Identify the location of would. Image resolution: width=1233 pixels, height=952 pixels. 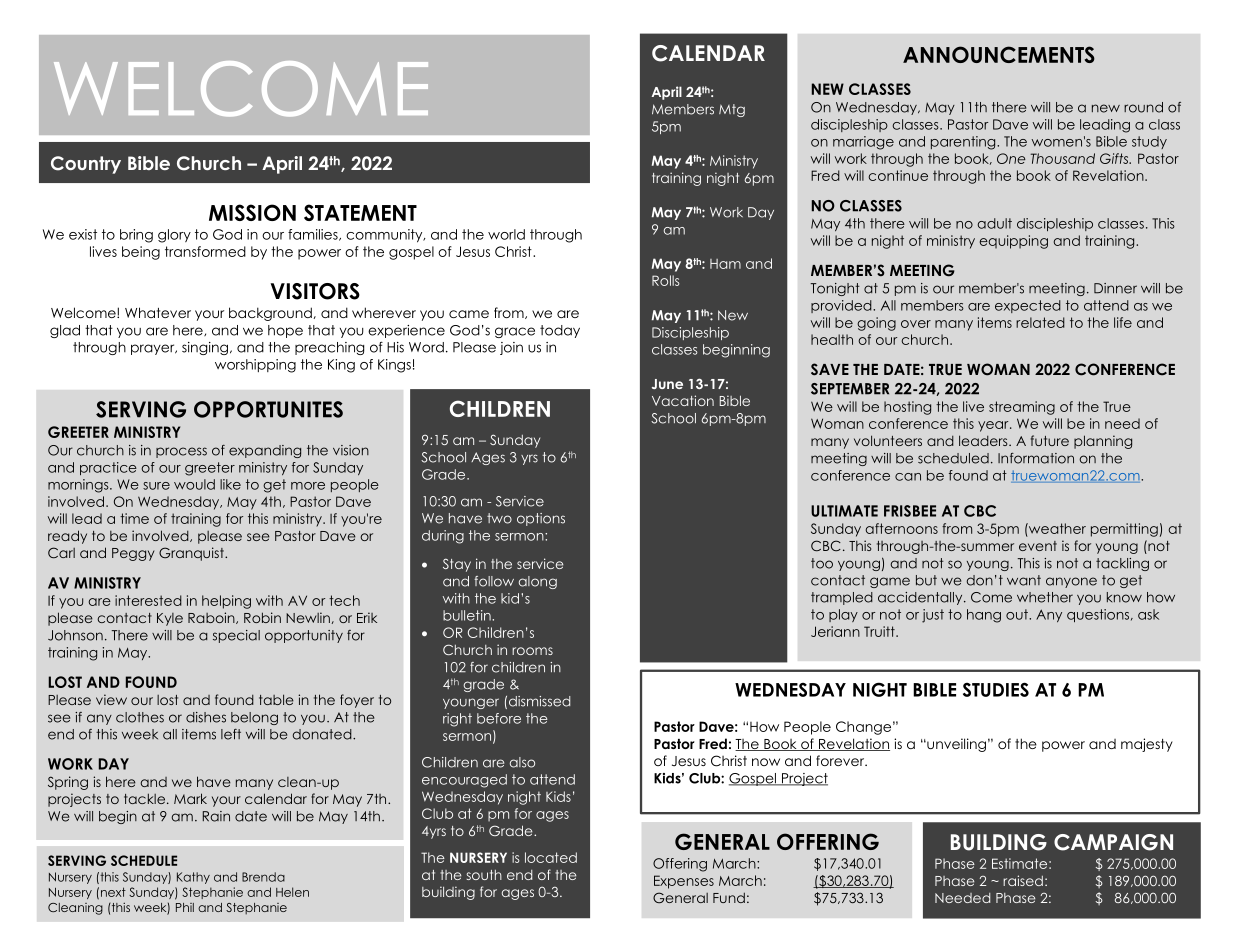
(194, 484).
